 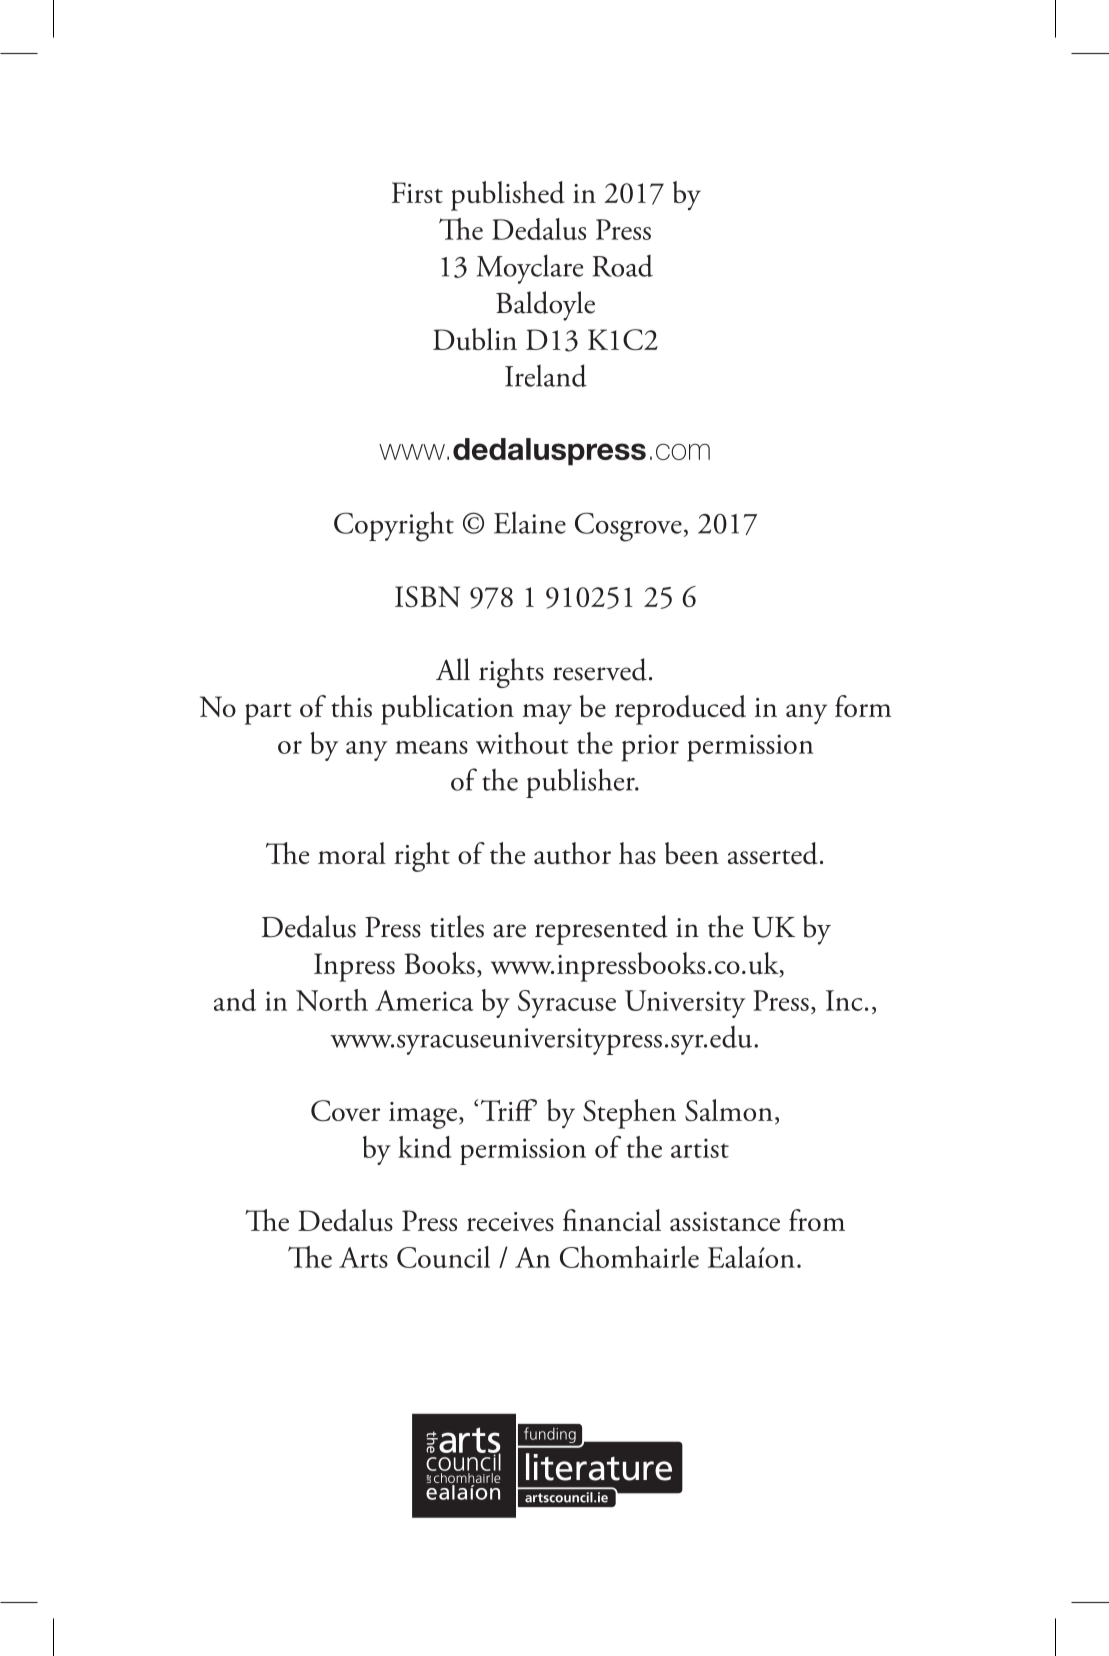 What do you see at coordinates (572, 853) in the screenshot?
I see `author` at bounding box center [572, 853].
